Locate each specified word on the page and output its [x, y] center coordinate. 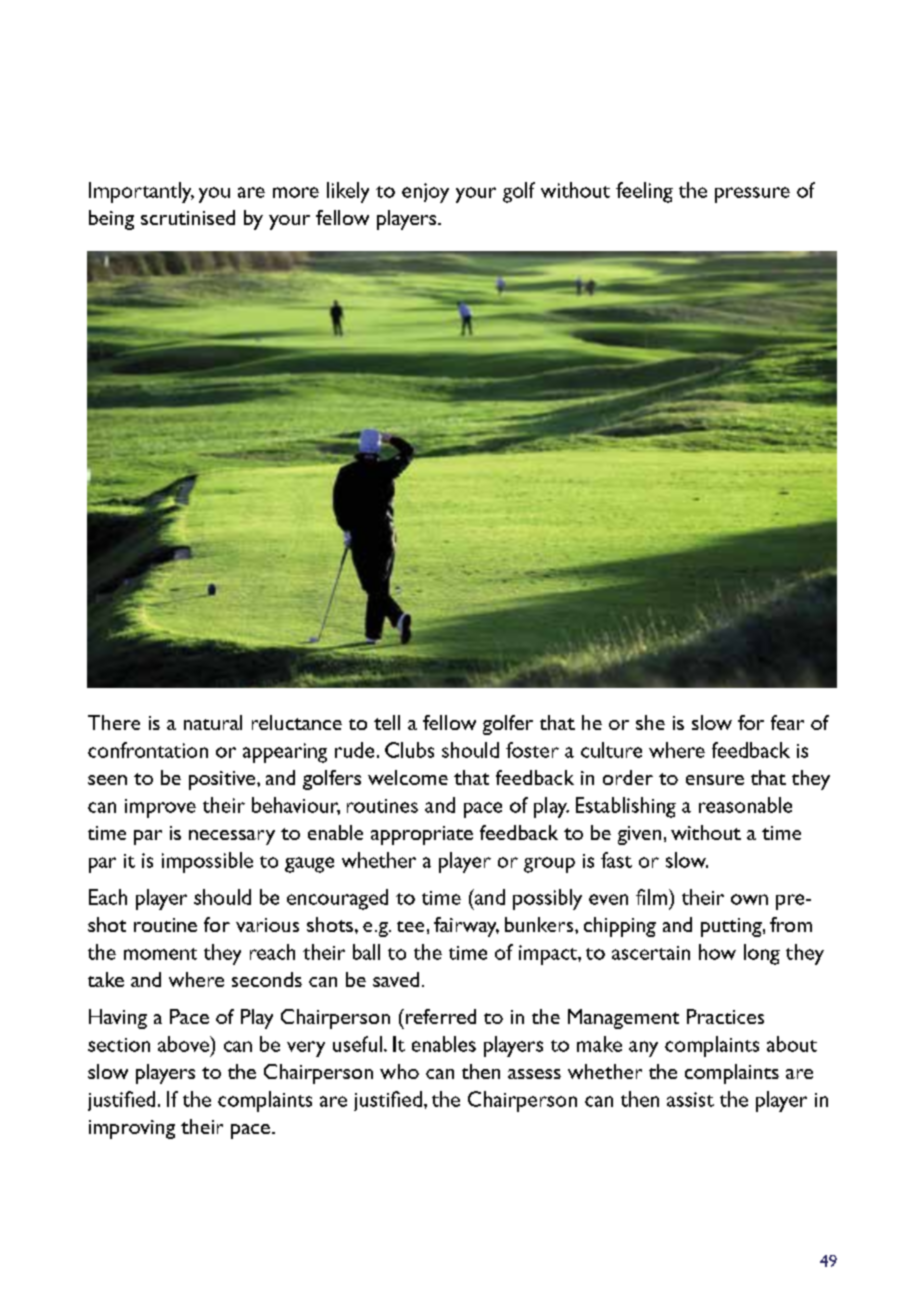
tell [387, 722]
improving [132, 1129]
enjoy [425, 193]
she [650, 722]
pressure [752, 195]
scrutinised [188, 217]
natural [213, 722]
